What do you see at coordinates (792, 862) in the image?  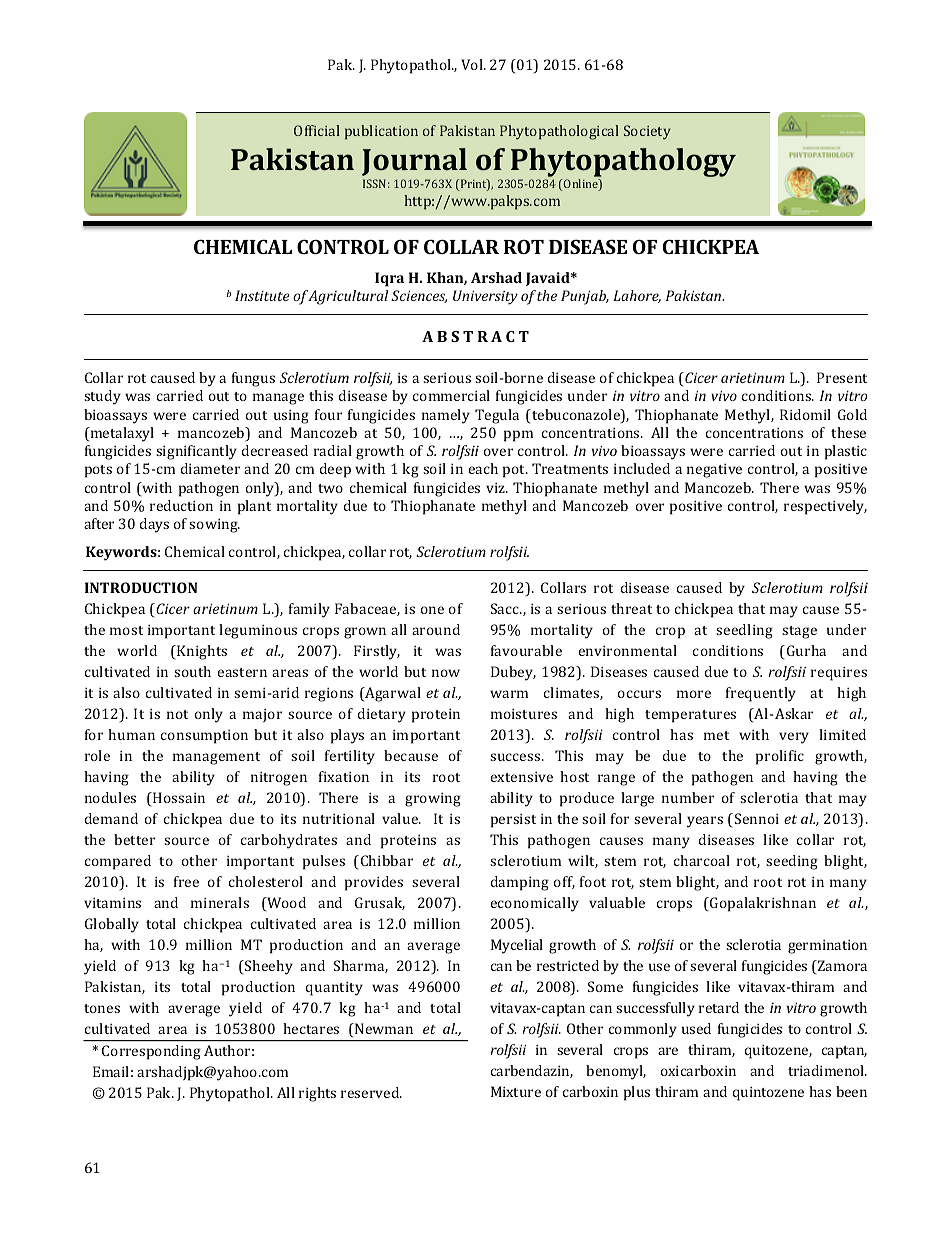 I see `seeding` at bounding box center [792, 862].
